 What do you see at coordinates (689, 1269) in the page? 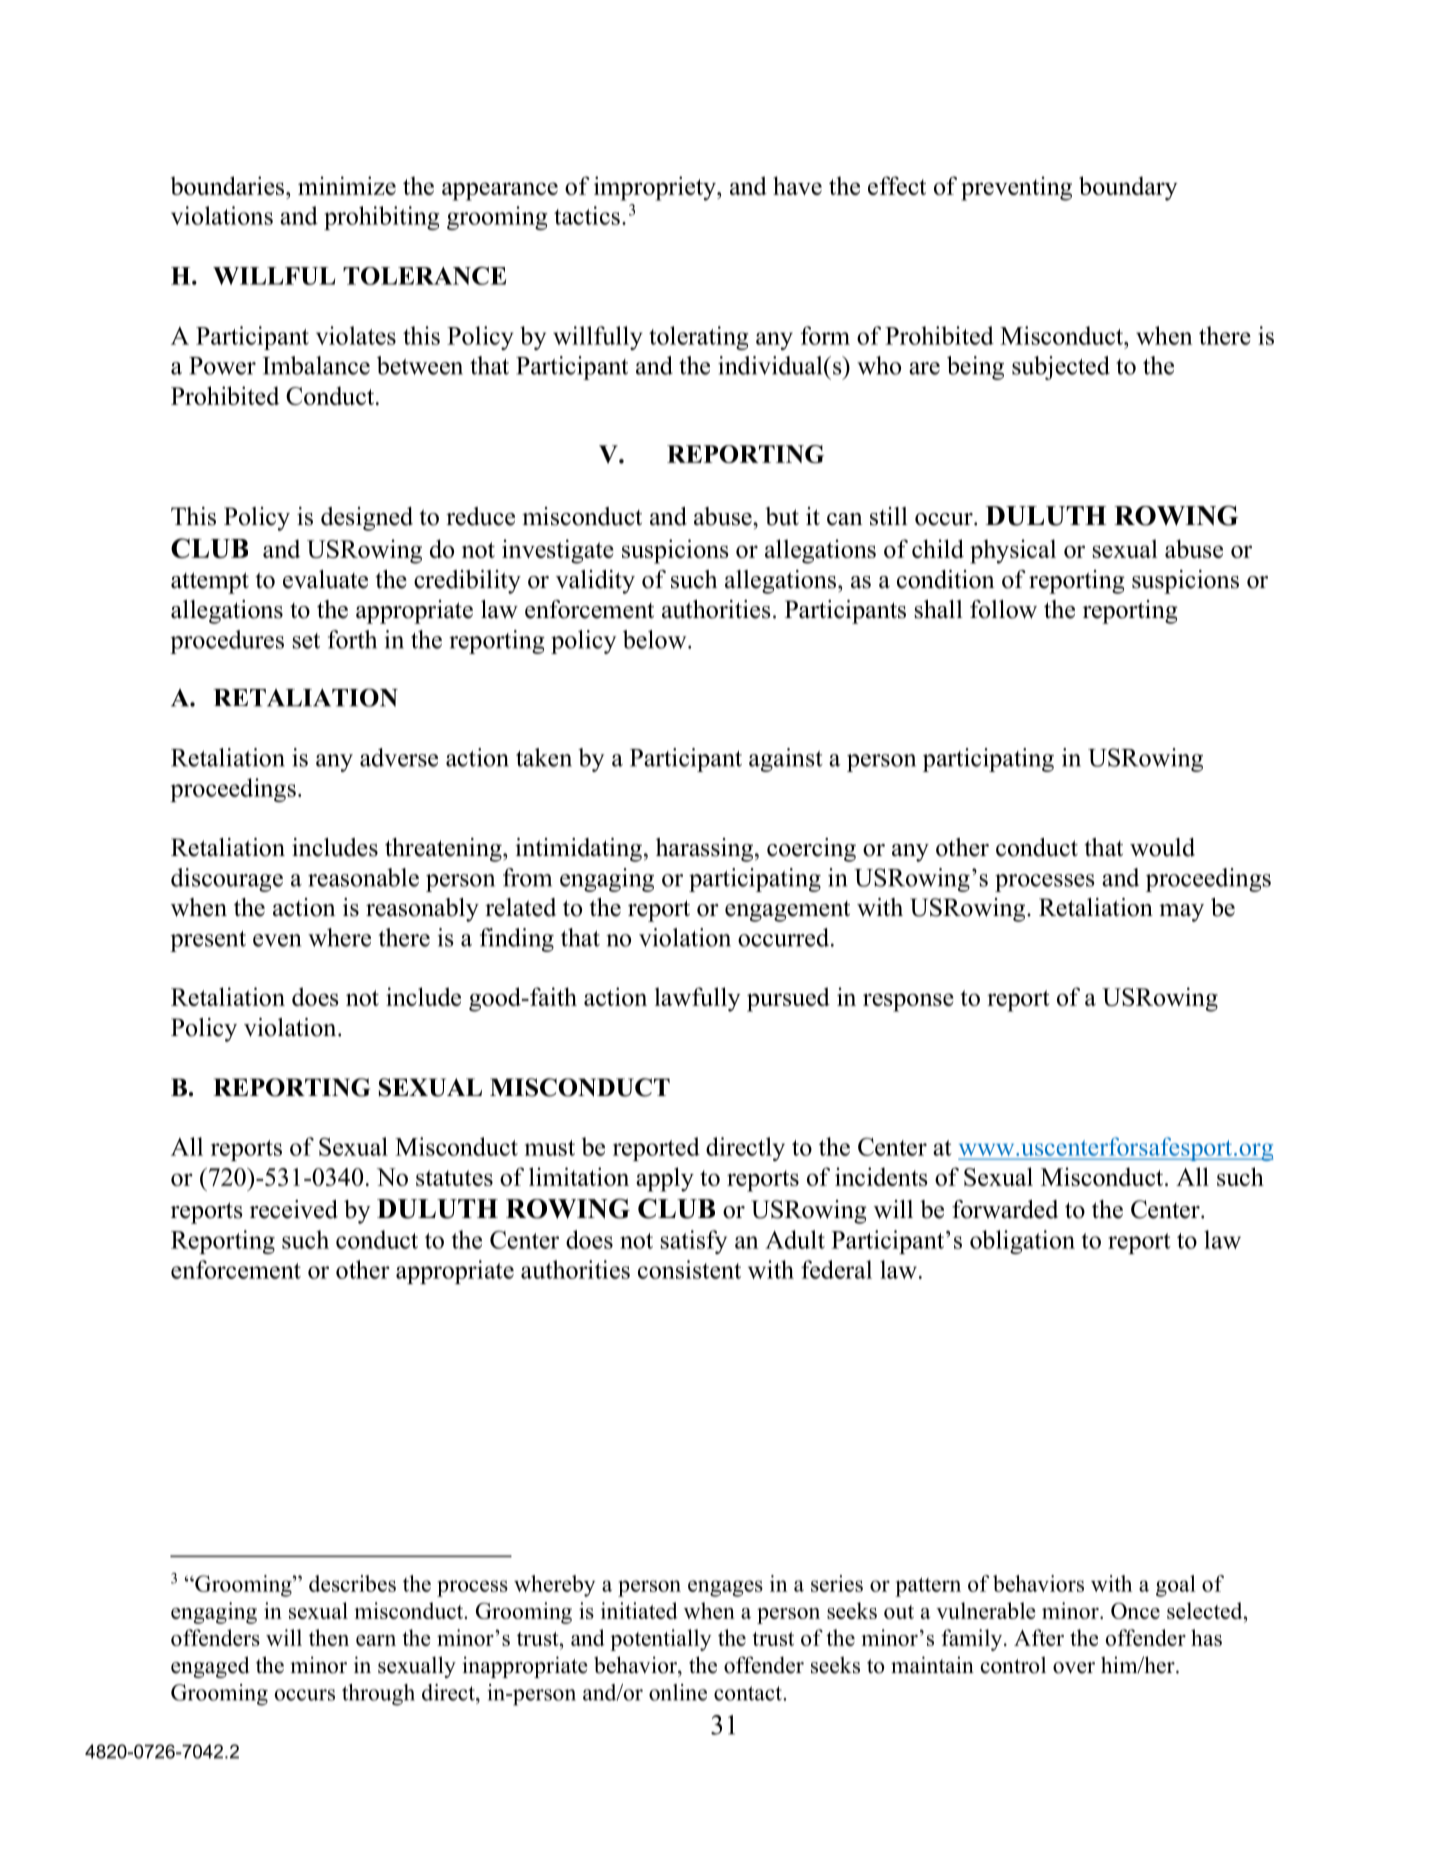
I see `consistent` at bounding box center [689, 1269].
